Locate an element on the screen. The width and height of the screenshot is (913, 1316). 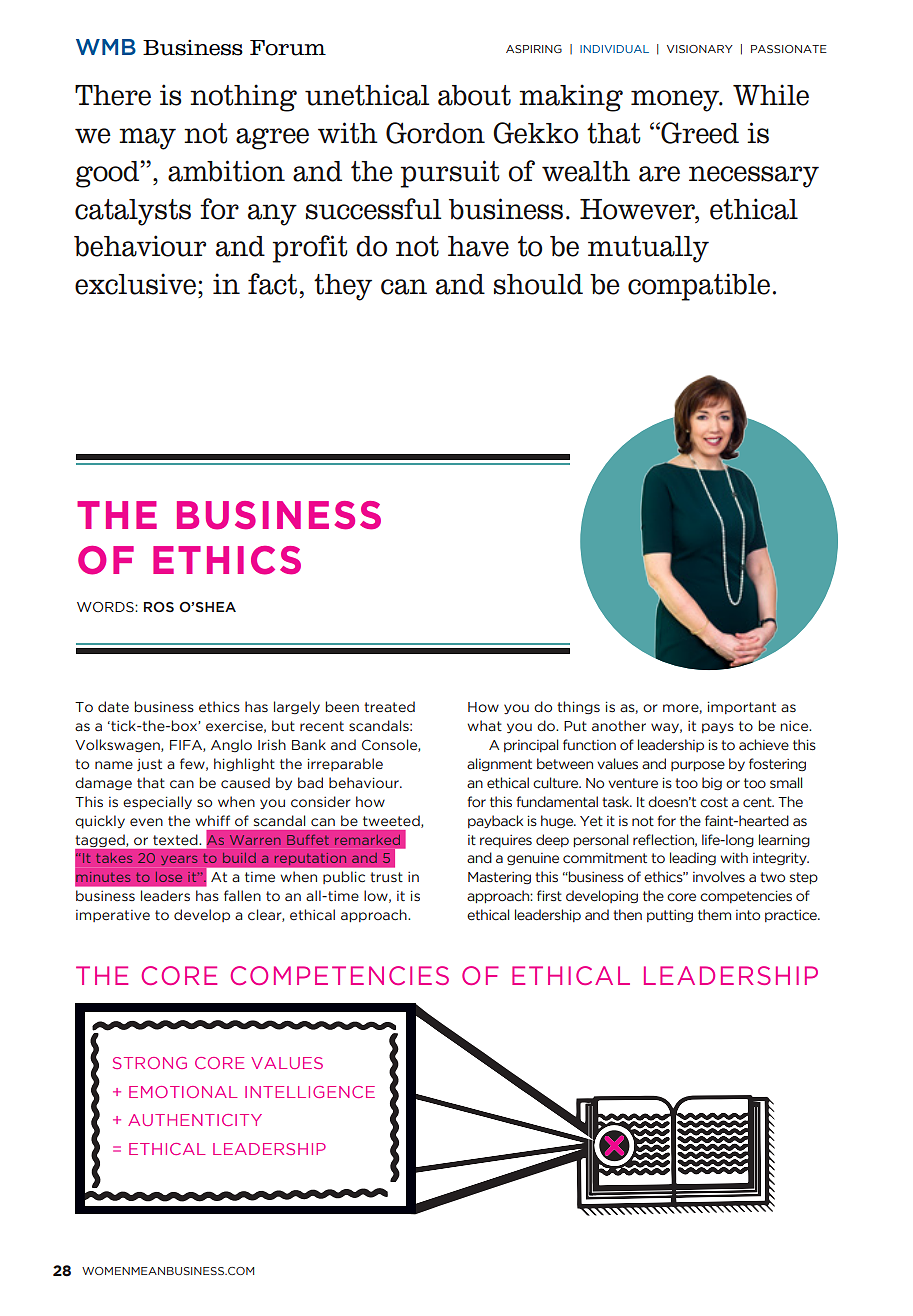
STRONG is located at coordinates (150, 1063).
